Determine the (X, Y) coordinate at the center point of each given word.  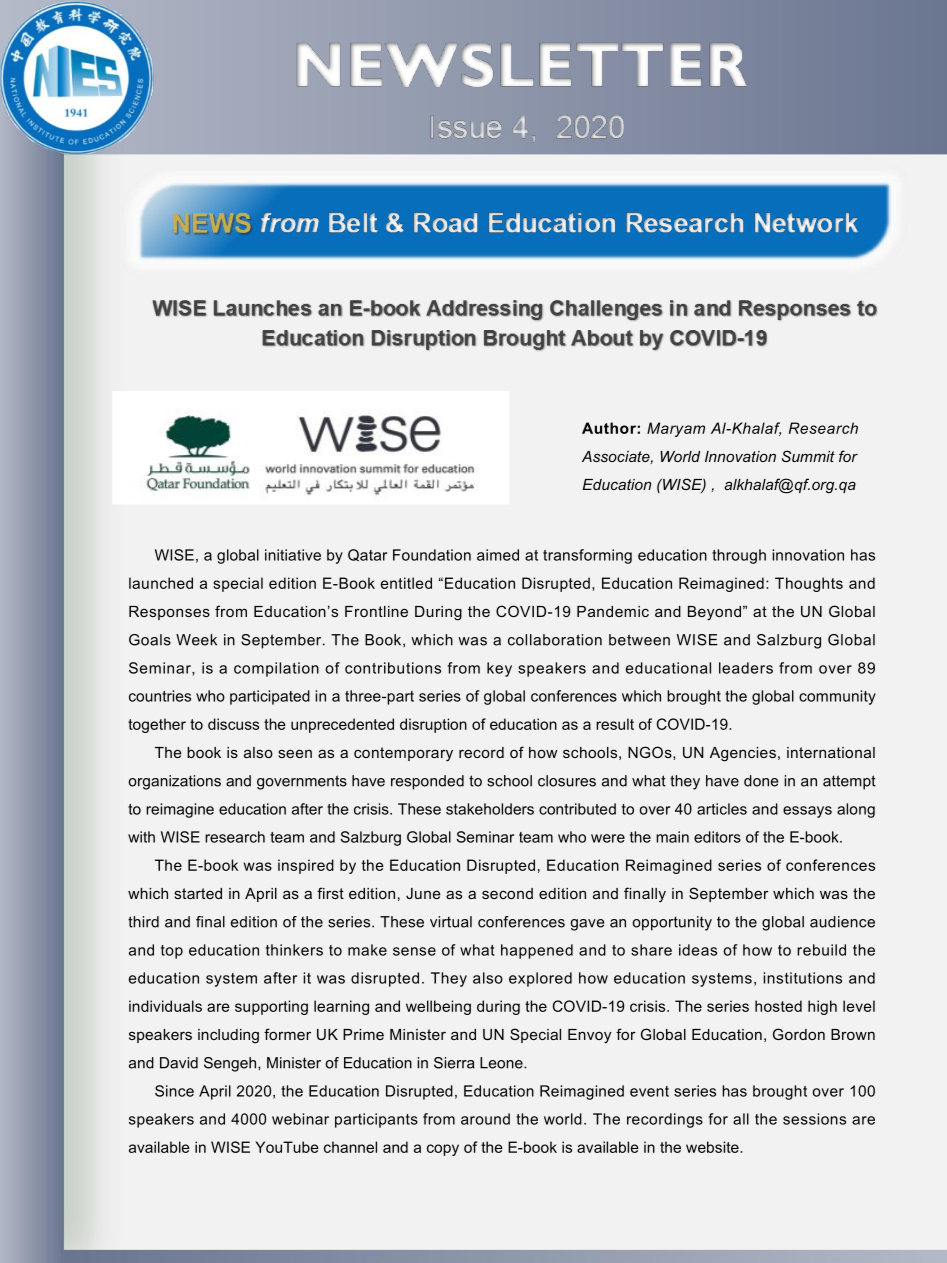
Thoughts (809, 584)
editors (717, 837)
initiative (293, 555)
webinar (300, 1119)
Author (610, 428)
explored (540, 979)
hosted (778, 1006)
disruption (433, 725)
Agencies (743, 754)
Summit (808, 456)
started (198, 893)
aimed (498, 555)
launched (161, 583)
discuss (233, 724)
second (507, 893)
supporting (271, 1007)
